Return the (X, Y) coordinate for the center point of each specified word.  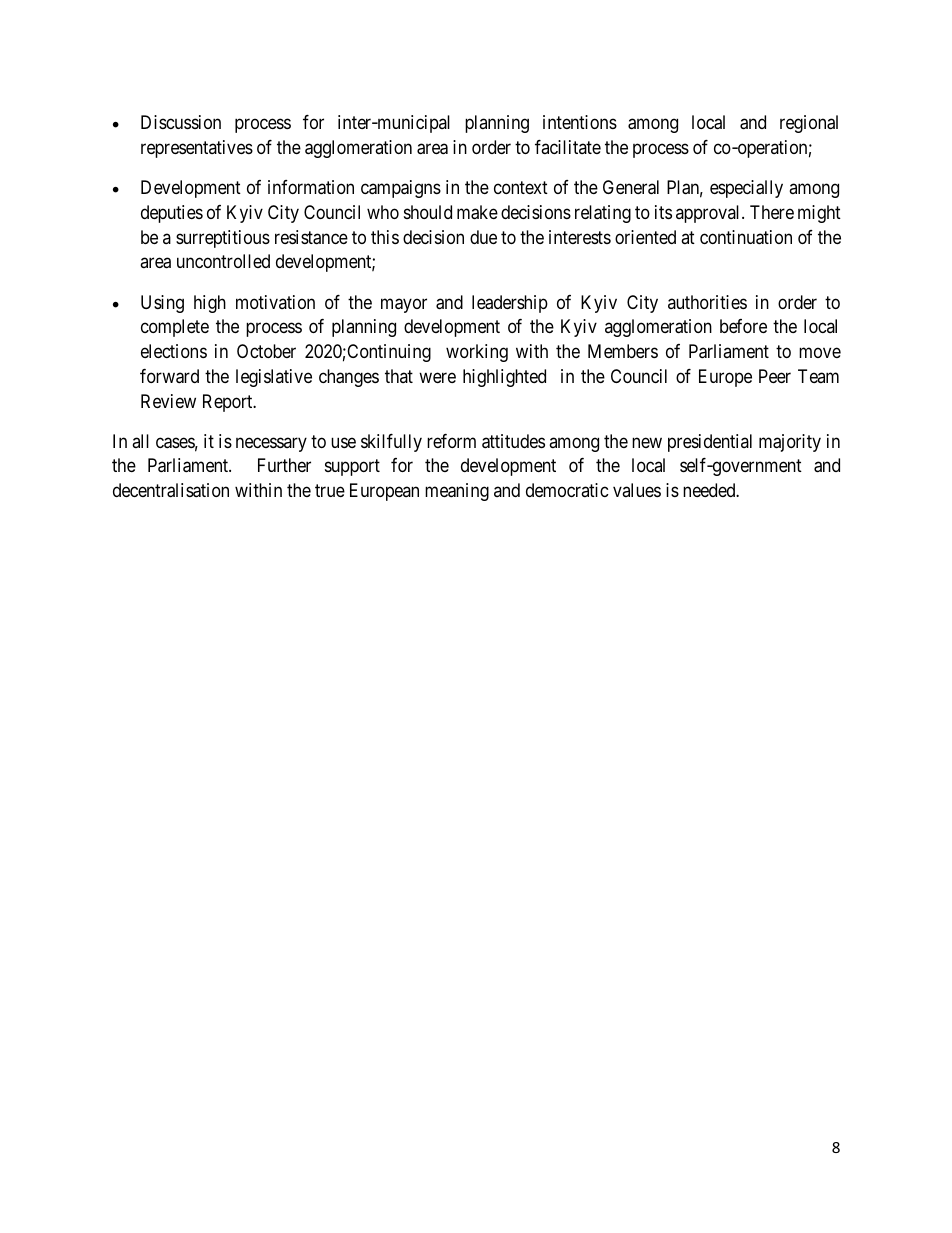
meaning (457, 492)
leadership (510, 304)
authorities (707, 302)
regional (809, 124)
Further (284, 465)
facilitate (568, 147)
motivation (275, 302)
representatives (197, 149)
